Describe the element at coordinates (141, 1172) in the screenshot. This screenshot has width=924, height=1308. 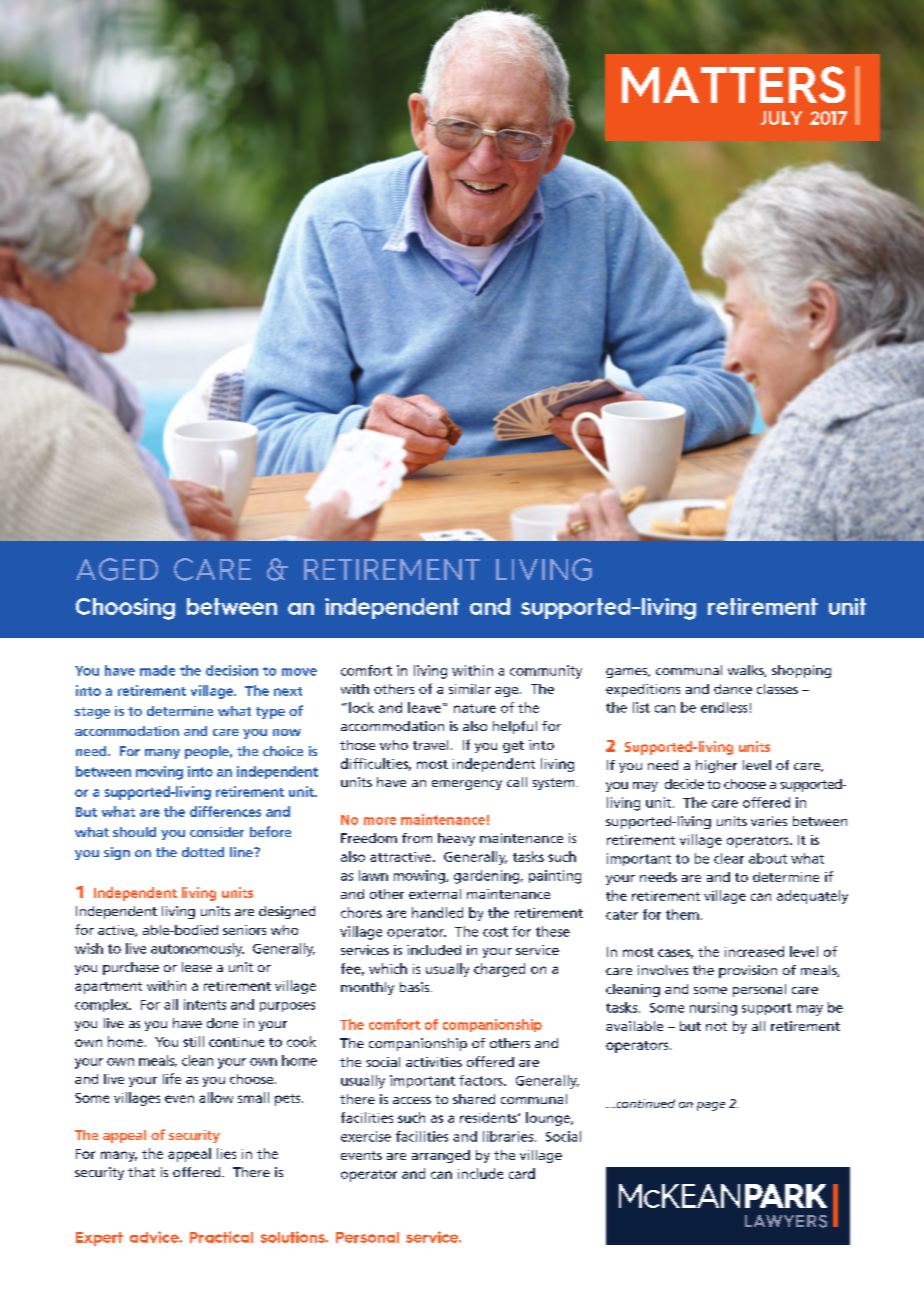
I see `that` at that location.
